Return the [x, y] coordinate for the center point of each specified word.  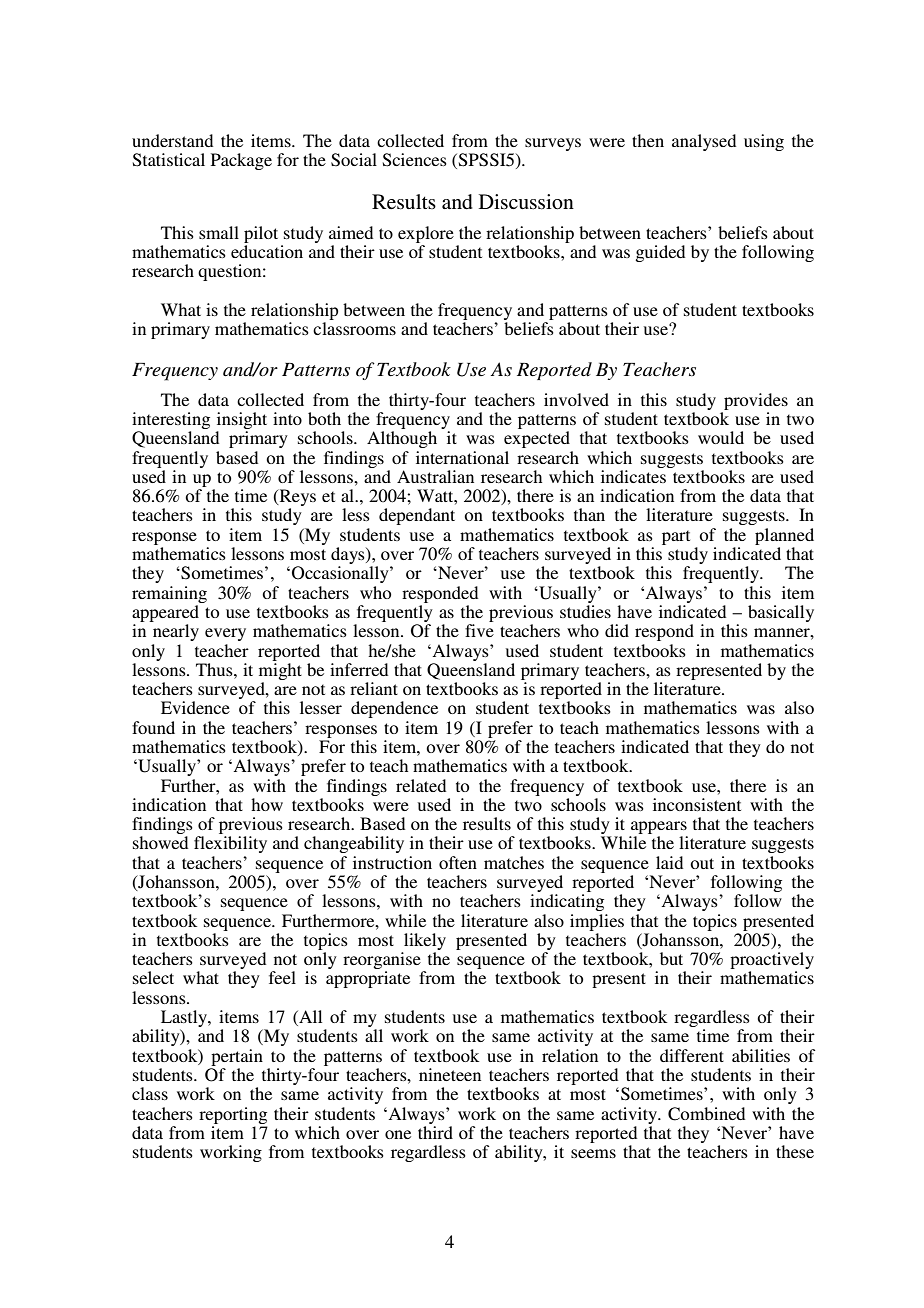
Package [241, 161]
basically [781, 613]
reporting [233, 1115]
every [225, 634]
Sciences [415, 160]
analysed [704, 142]
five [479, 630]
